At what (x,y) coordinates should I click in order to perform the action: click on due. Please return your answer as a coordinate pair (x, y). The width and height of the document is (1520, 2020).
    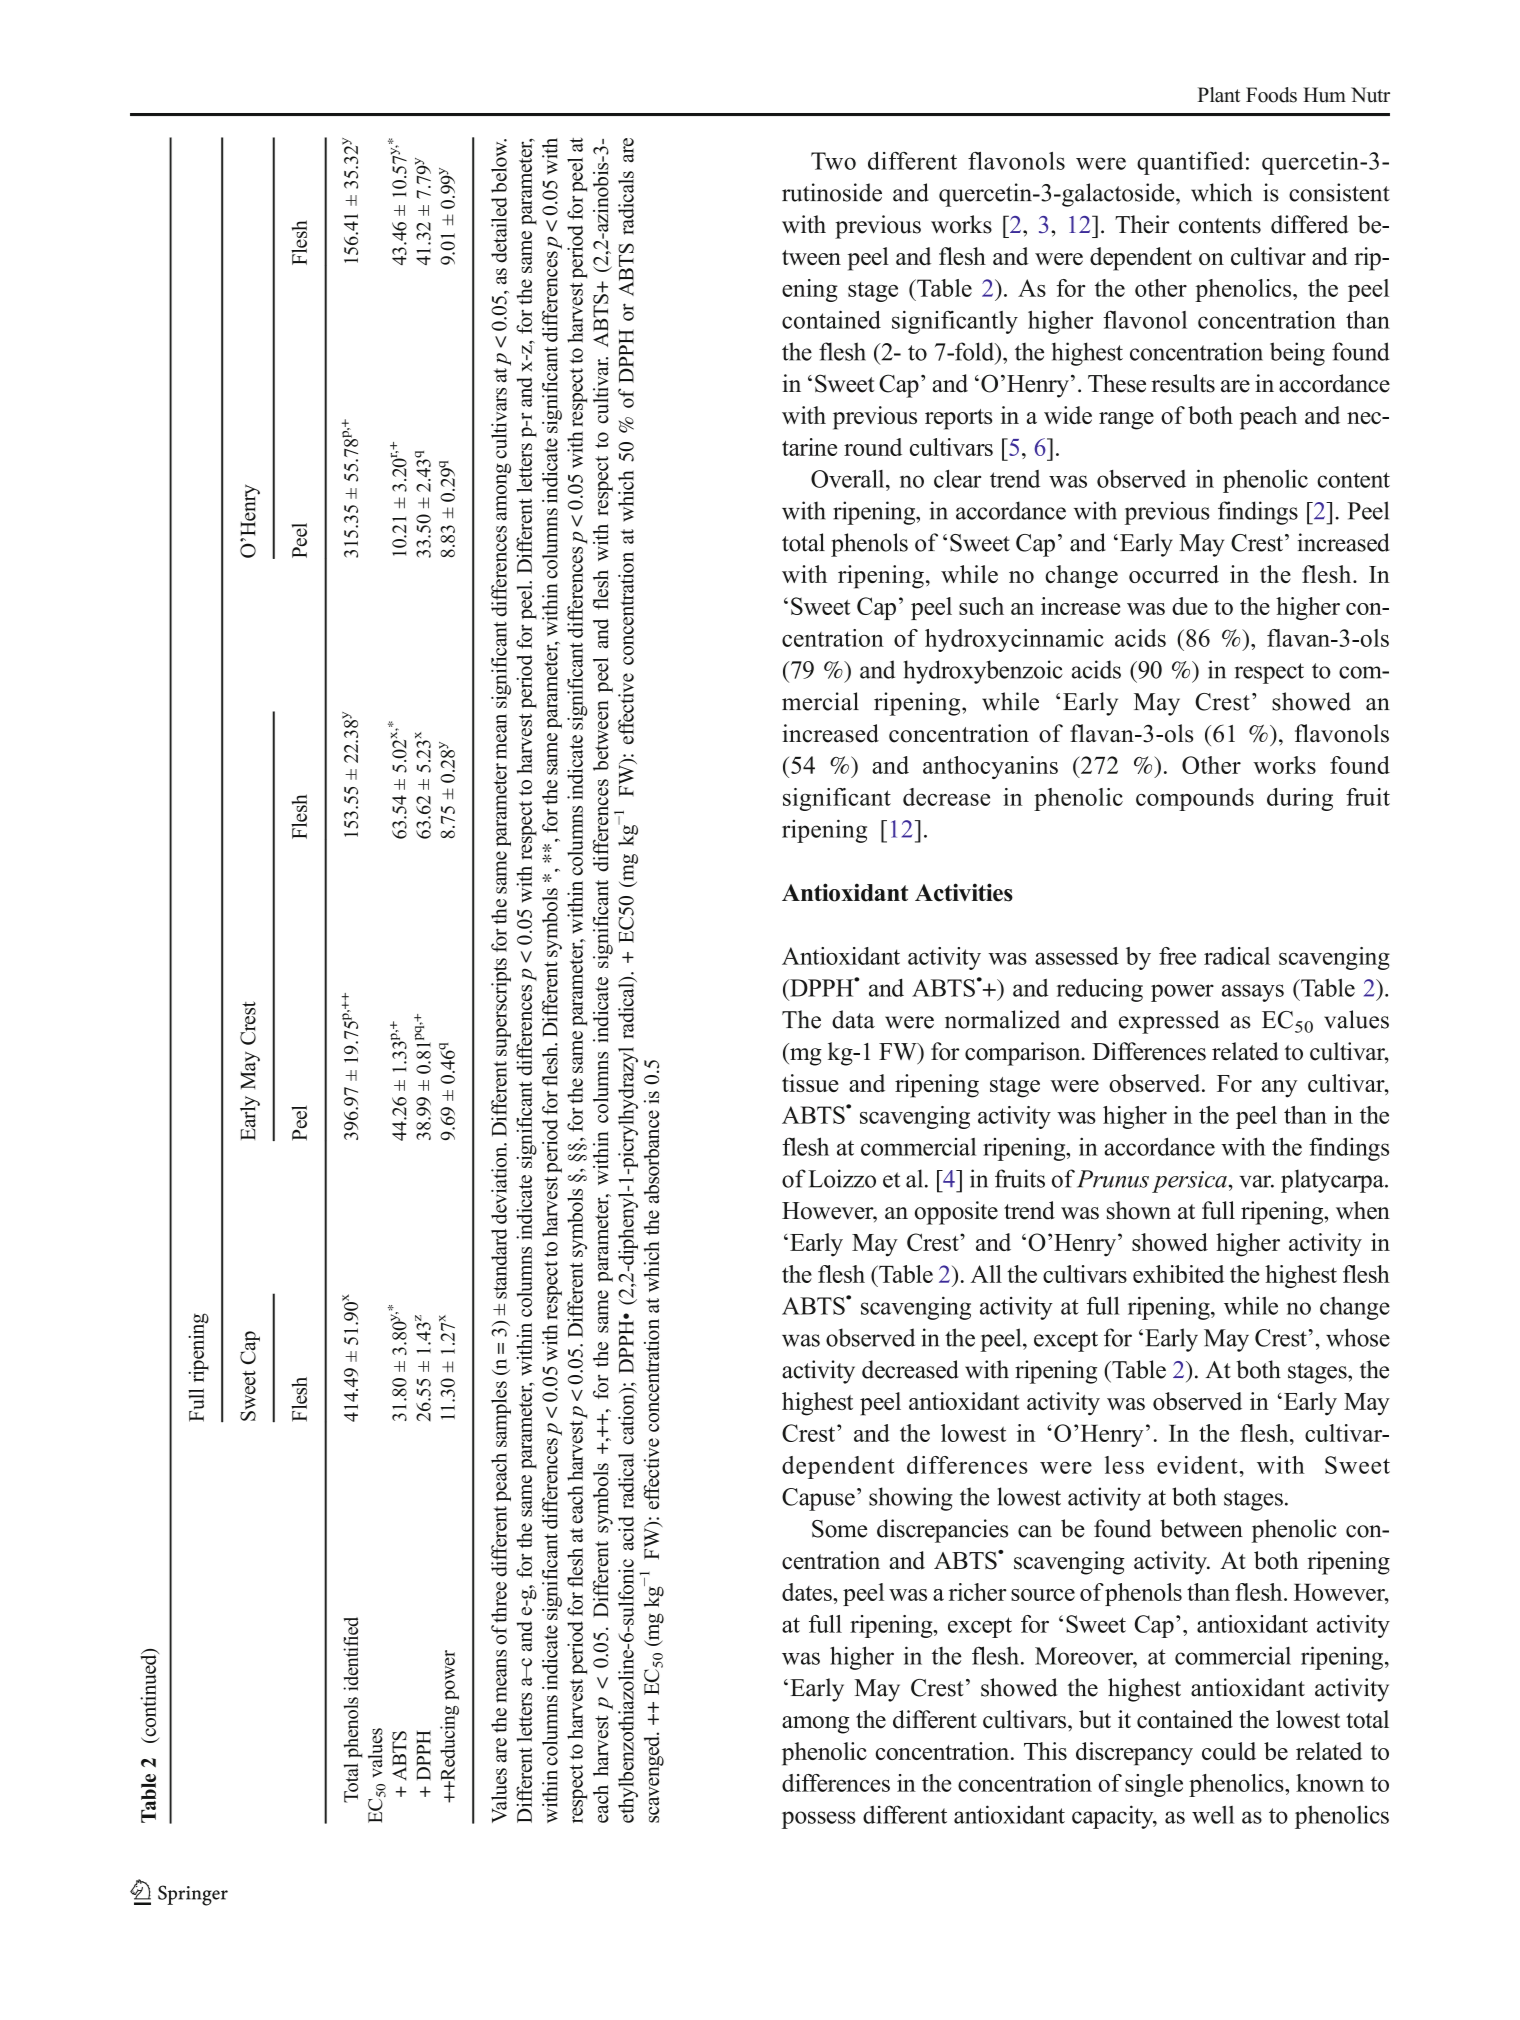
    Looking at the image, I should click on (1190, 606).
